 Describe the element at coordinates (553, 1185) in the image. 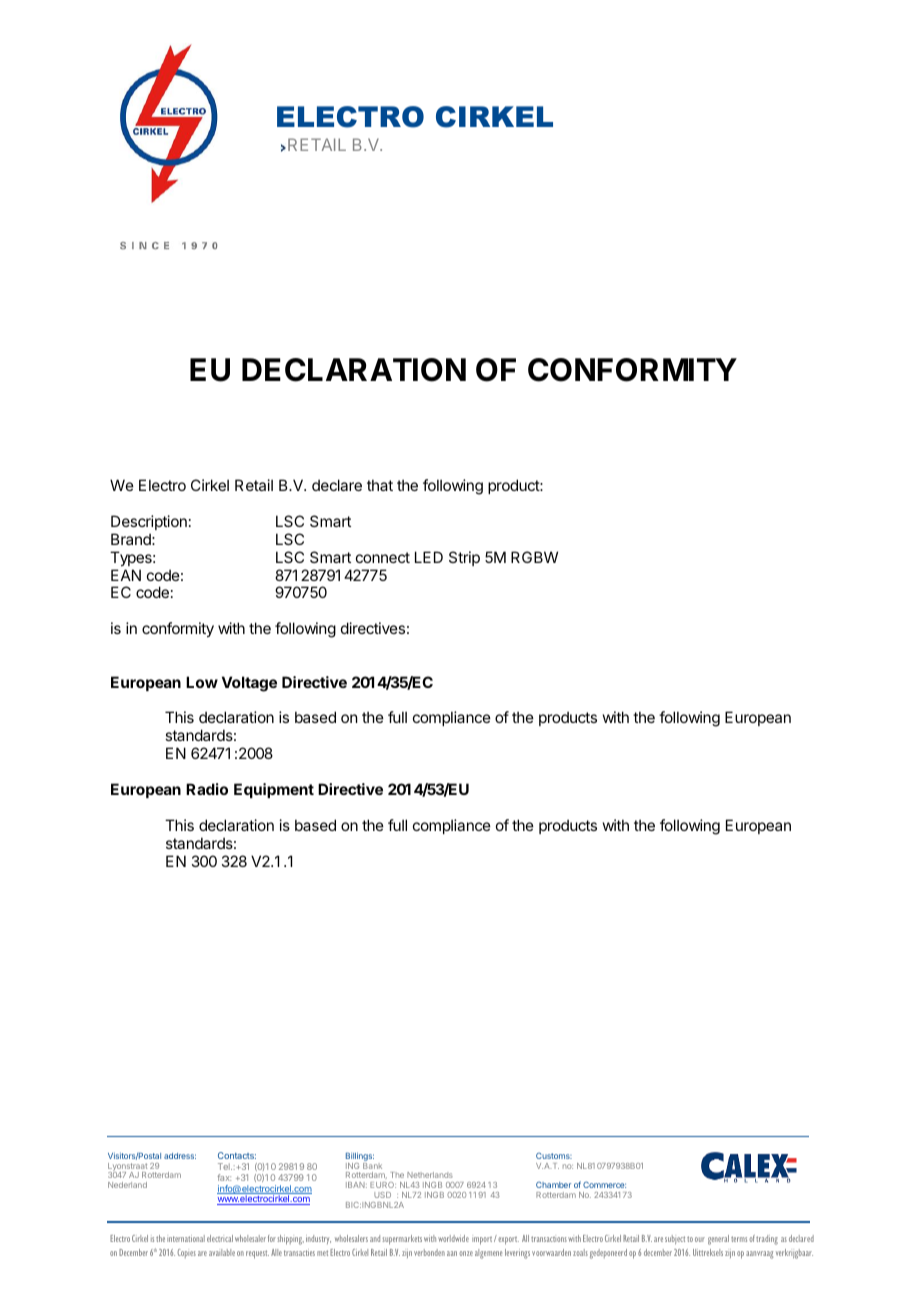

I see `Chamber` at that location.
